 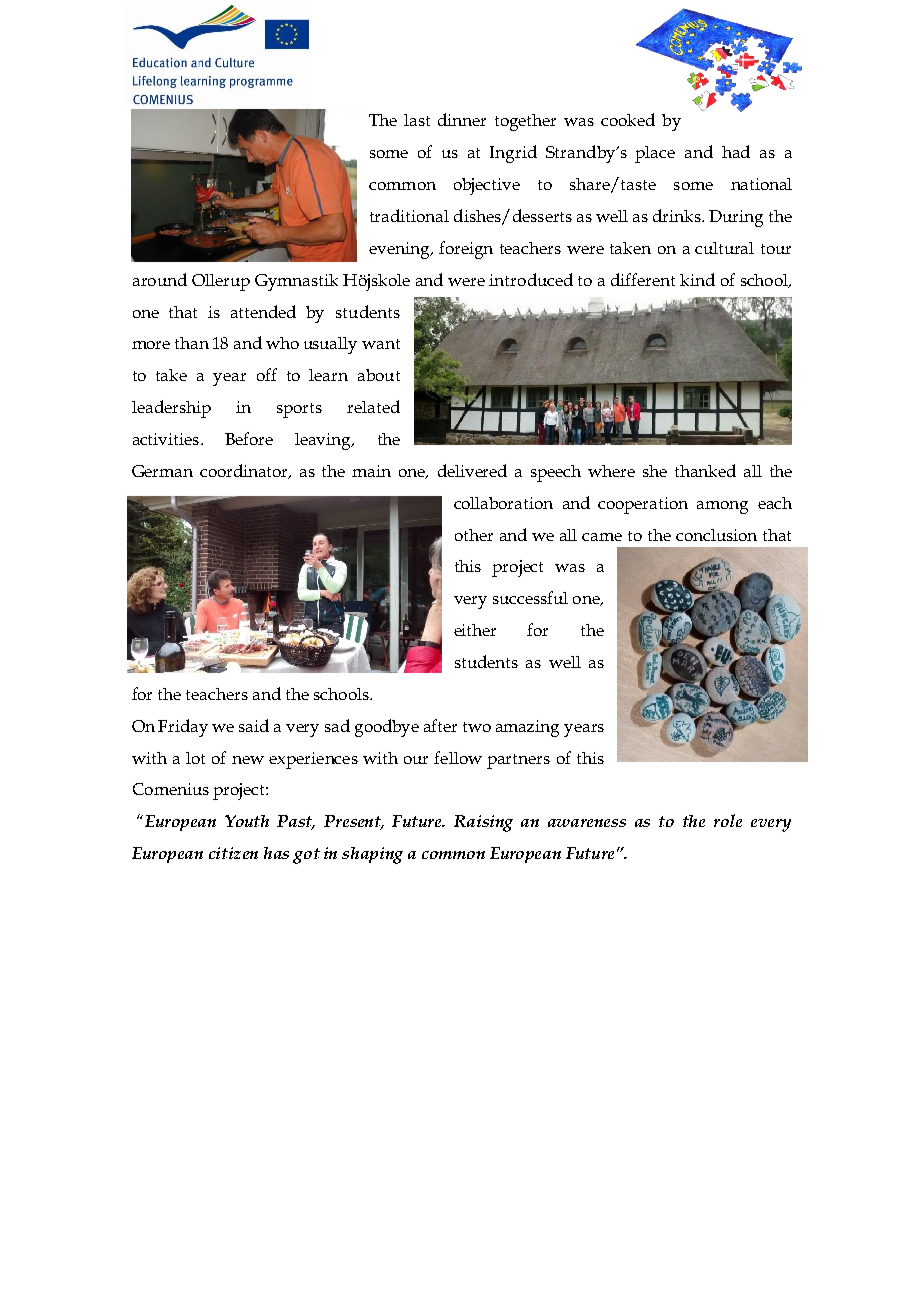 What do you see at coordinates (417, 120) in the image?
I see `last` at bounding box center [417, 120].
